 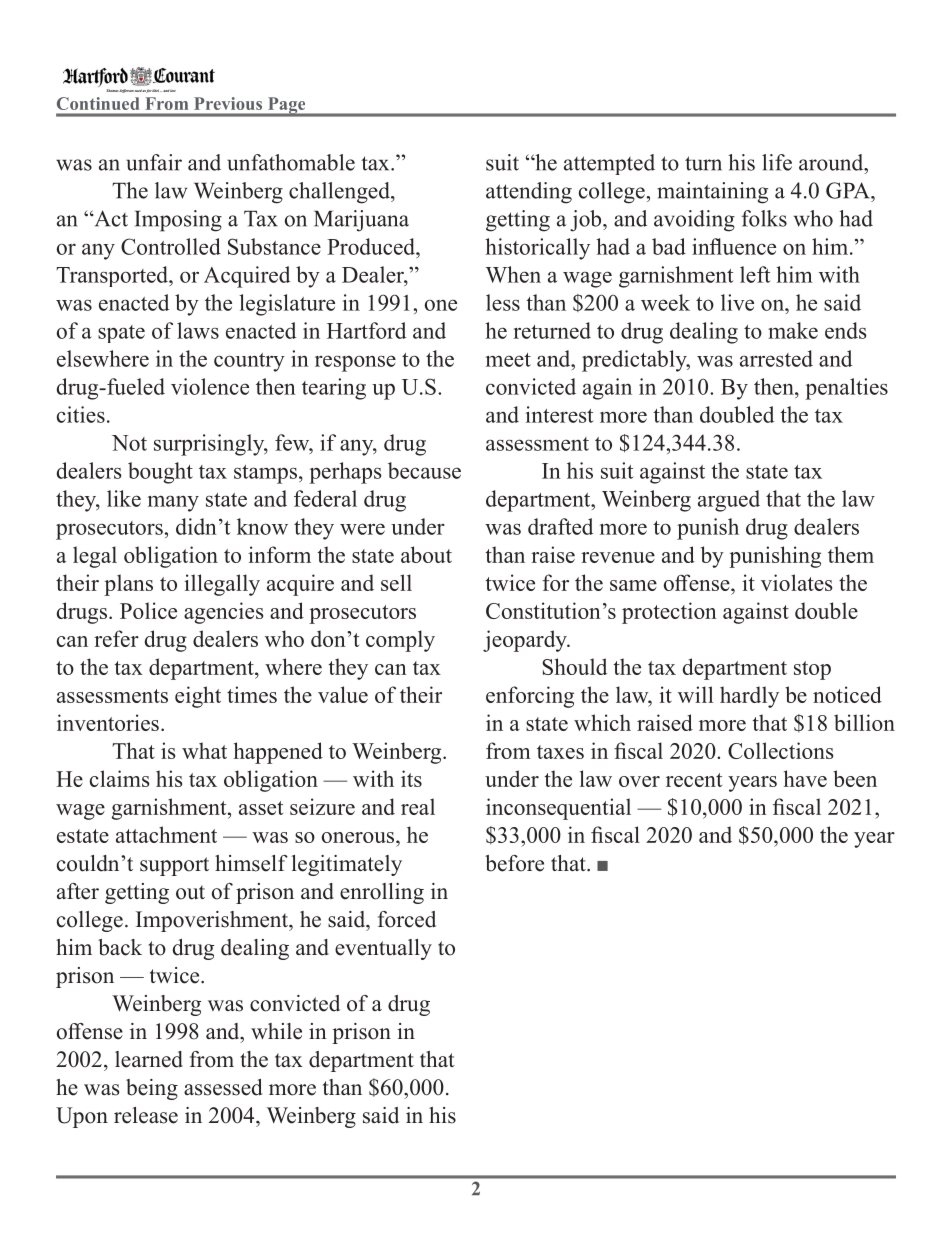 I want to click on Collections, so click(x=780, y=750).
